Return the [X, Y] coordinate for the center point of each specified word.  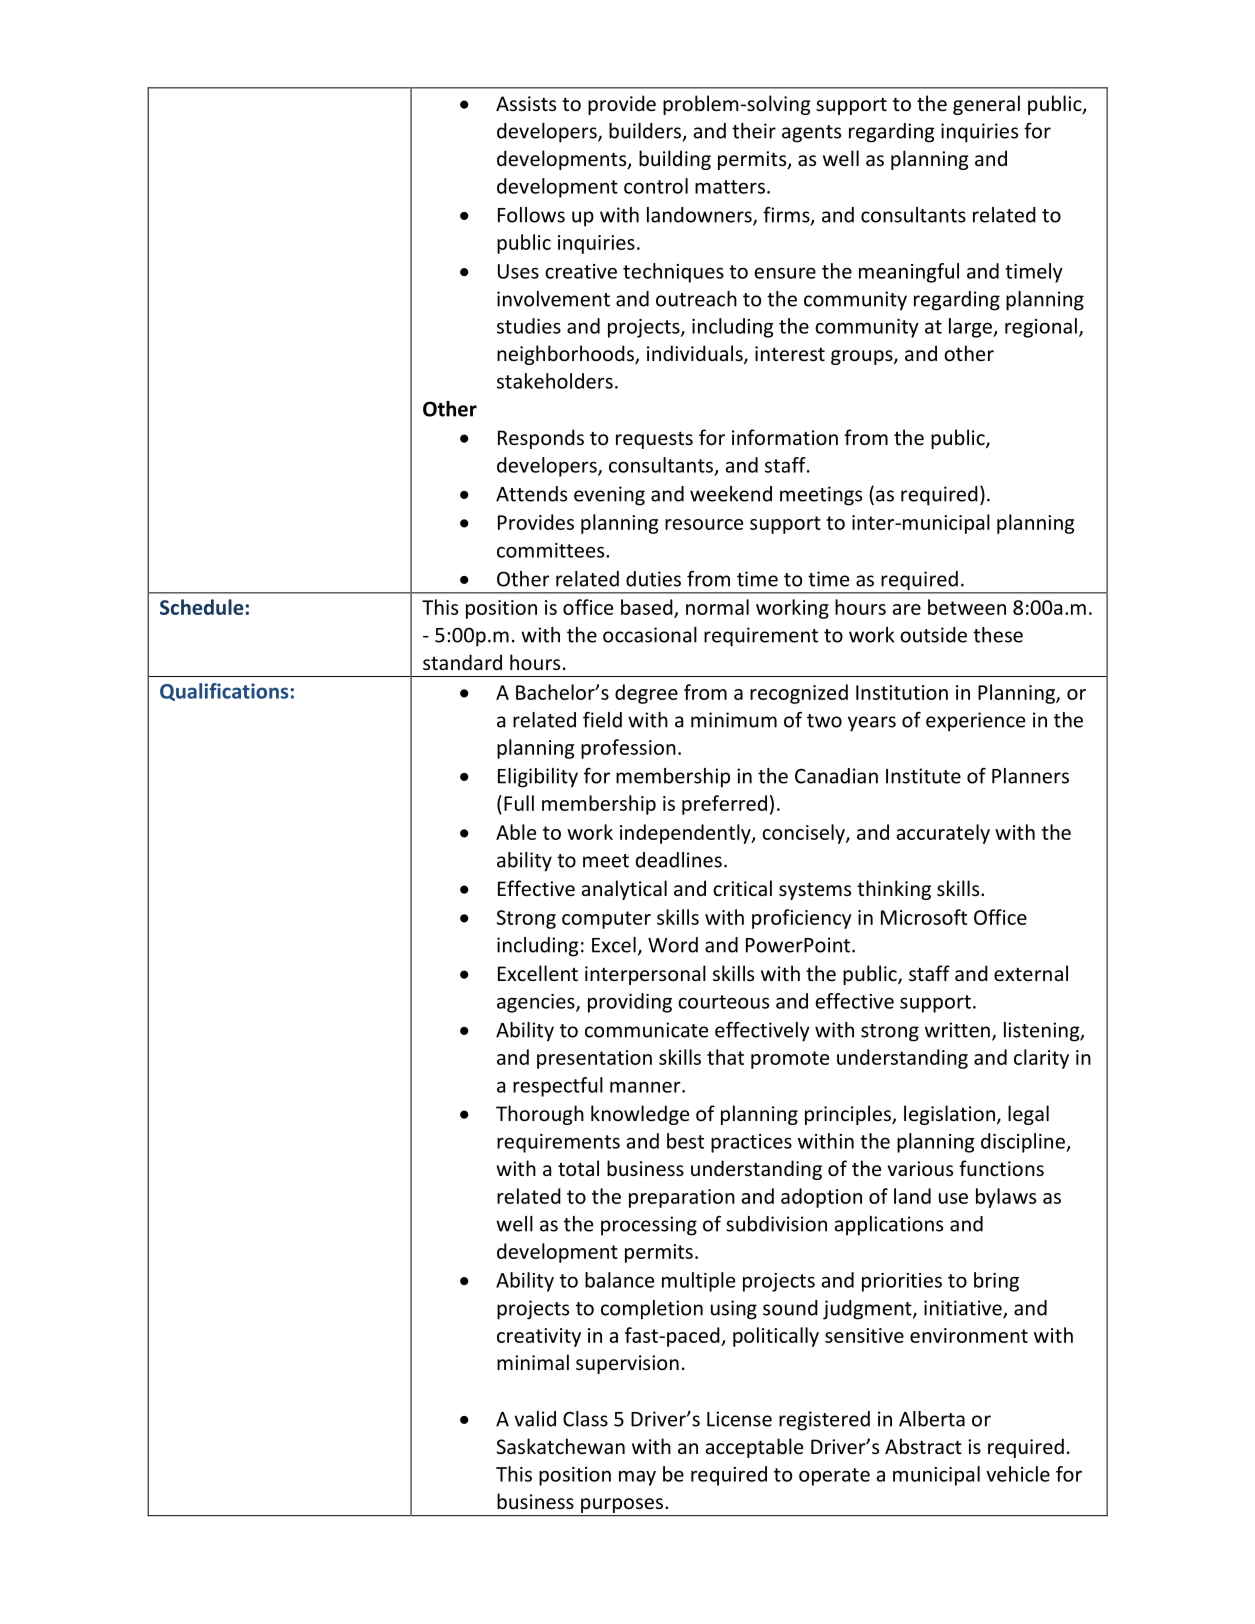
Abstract [923, 1446]
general [986, 105]
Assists [526, 103]
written [957, 1030]
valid [535, 1419]
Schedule [201, 607]
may [637, 1478]
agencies [537, 1003]
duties [653, 579]
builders [646, 132]
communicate [646, 1030]
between [967, 607]
